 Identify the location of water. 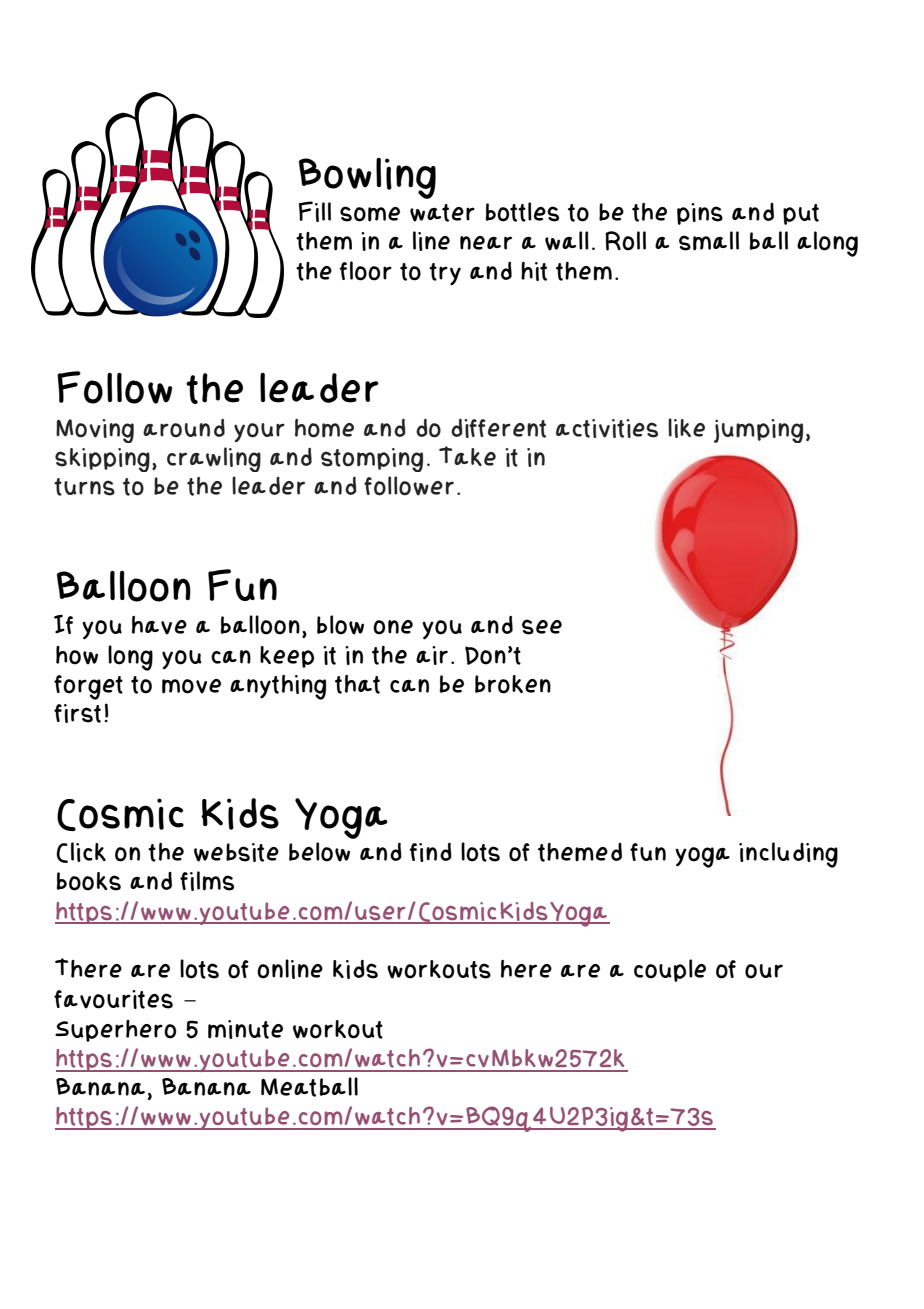
(442, 213).
